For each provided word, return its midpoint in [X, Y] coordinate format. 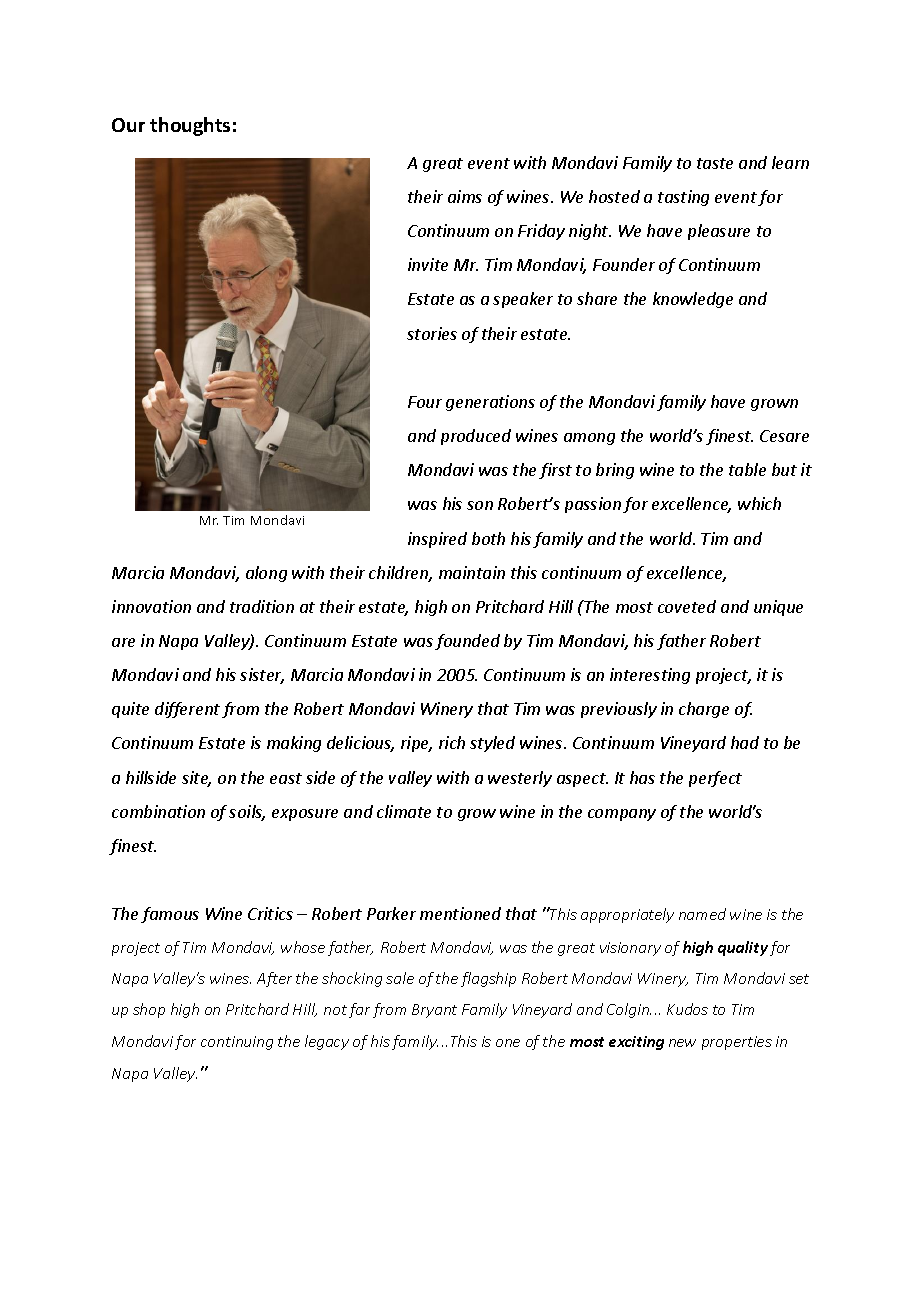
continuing [237, 1043]
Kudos [687, 1009]
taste [715, 163]
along [266, 574]
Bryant [434, 1011]
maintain [472, 572]
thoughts [190, 126]
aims [465, 196]
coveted [687, 606]
